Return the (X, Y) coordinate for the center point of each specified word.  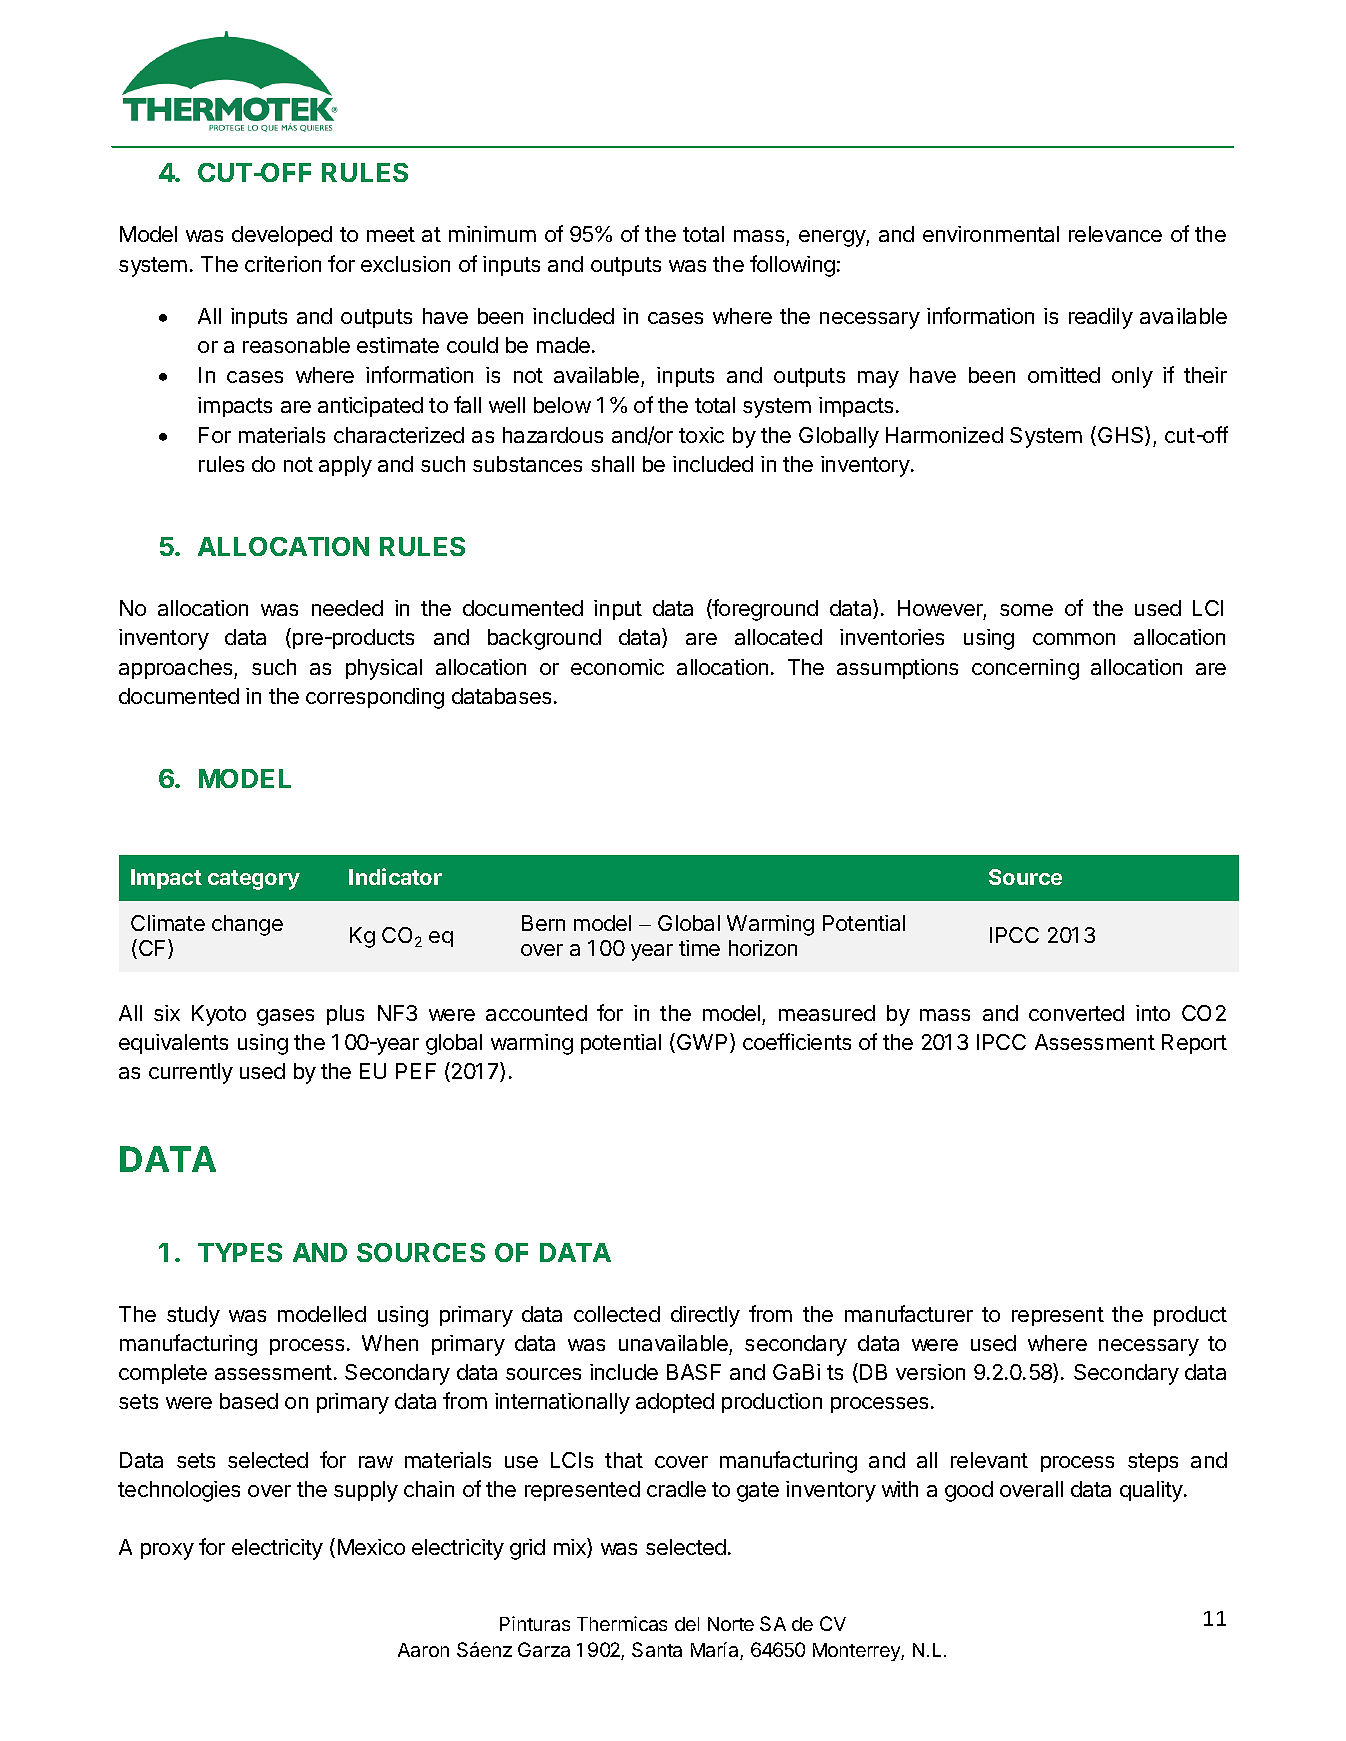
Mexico (371, 1547)
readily (1101, 318)
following (792, 266)
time (699, 948)
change (247, 925)
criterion (283, 264)
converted (1076, 1013)
